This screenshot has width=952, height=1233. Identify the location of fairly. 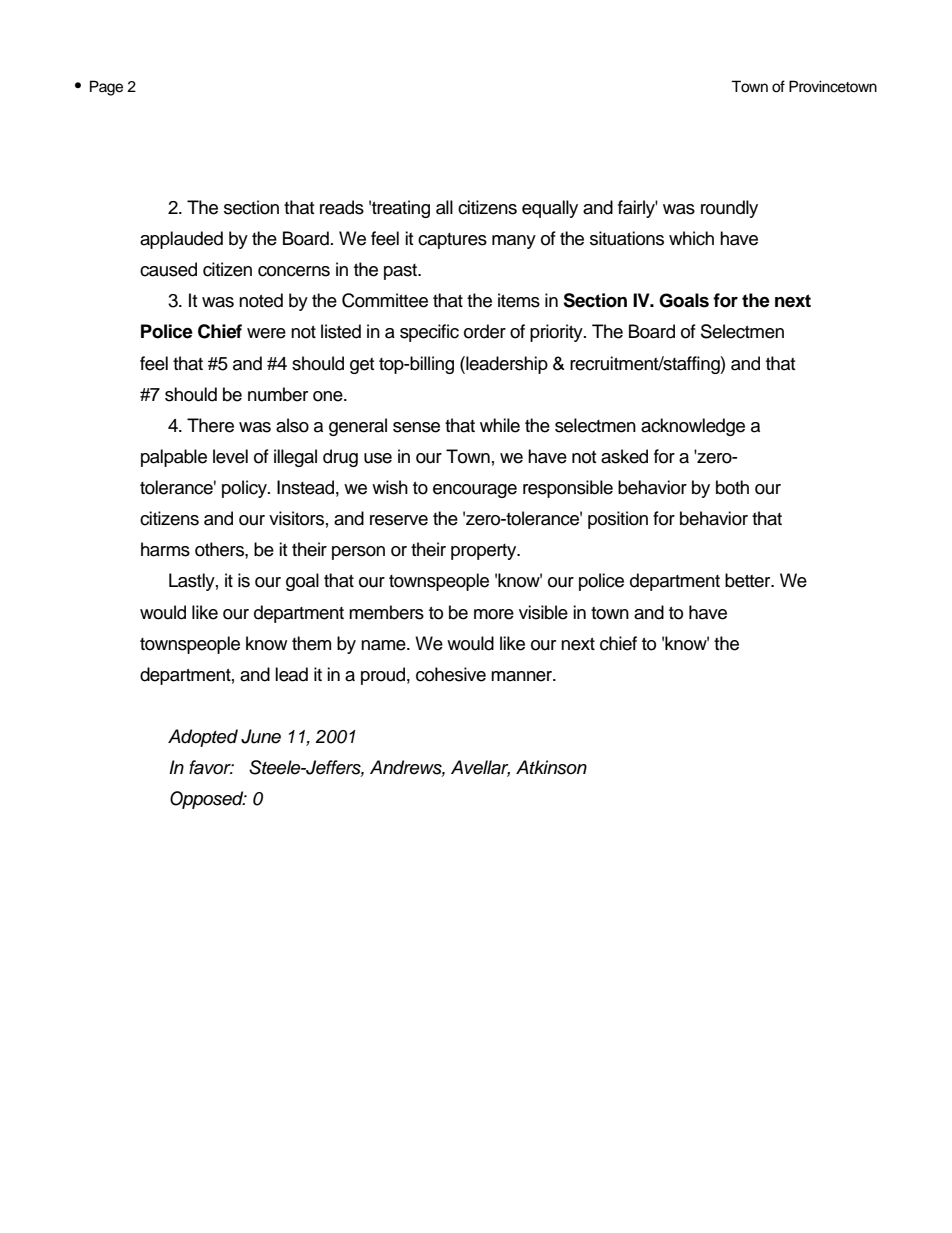
(638, 209).
